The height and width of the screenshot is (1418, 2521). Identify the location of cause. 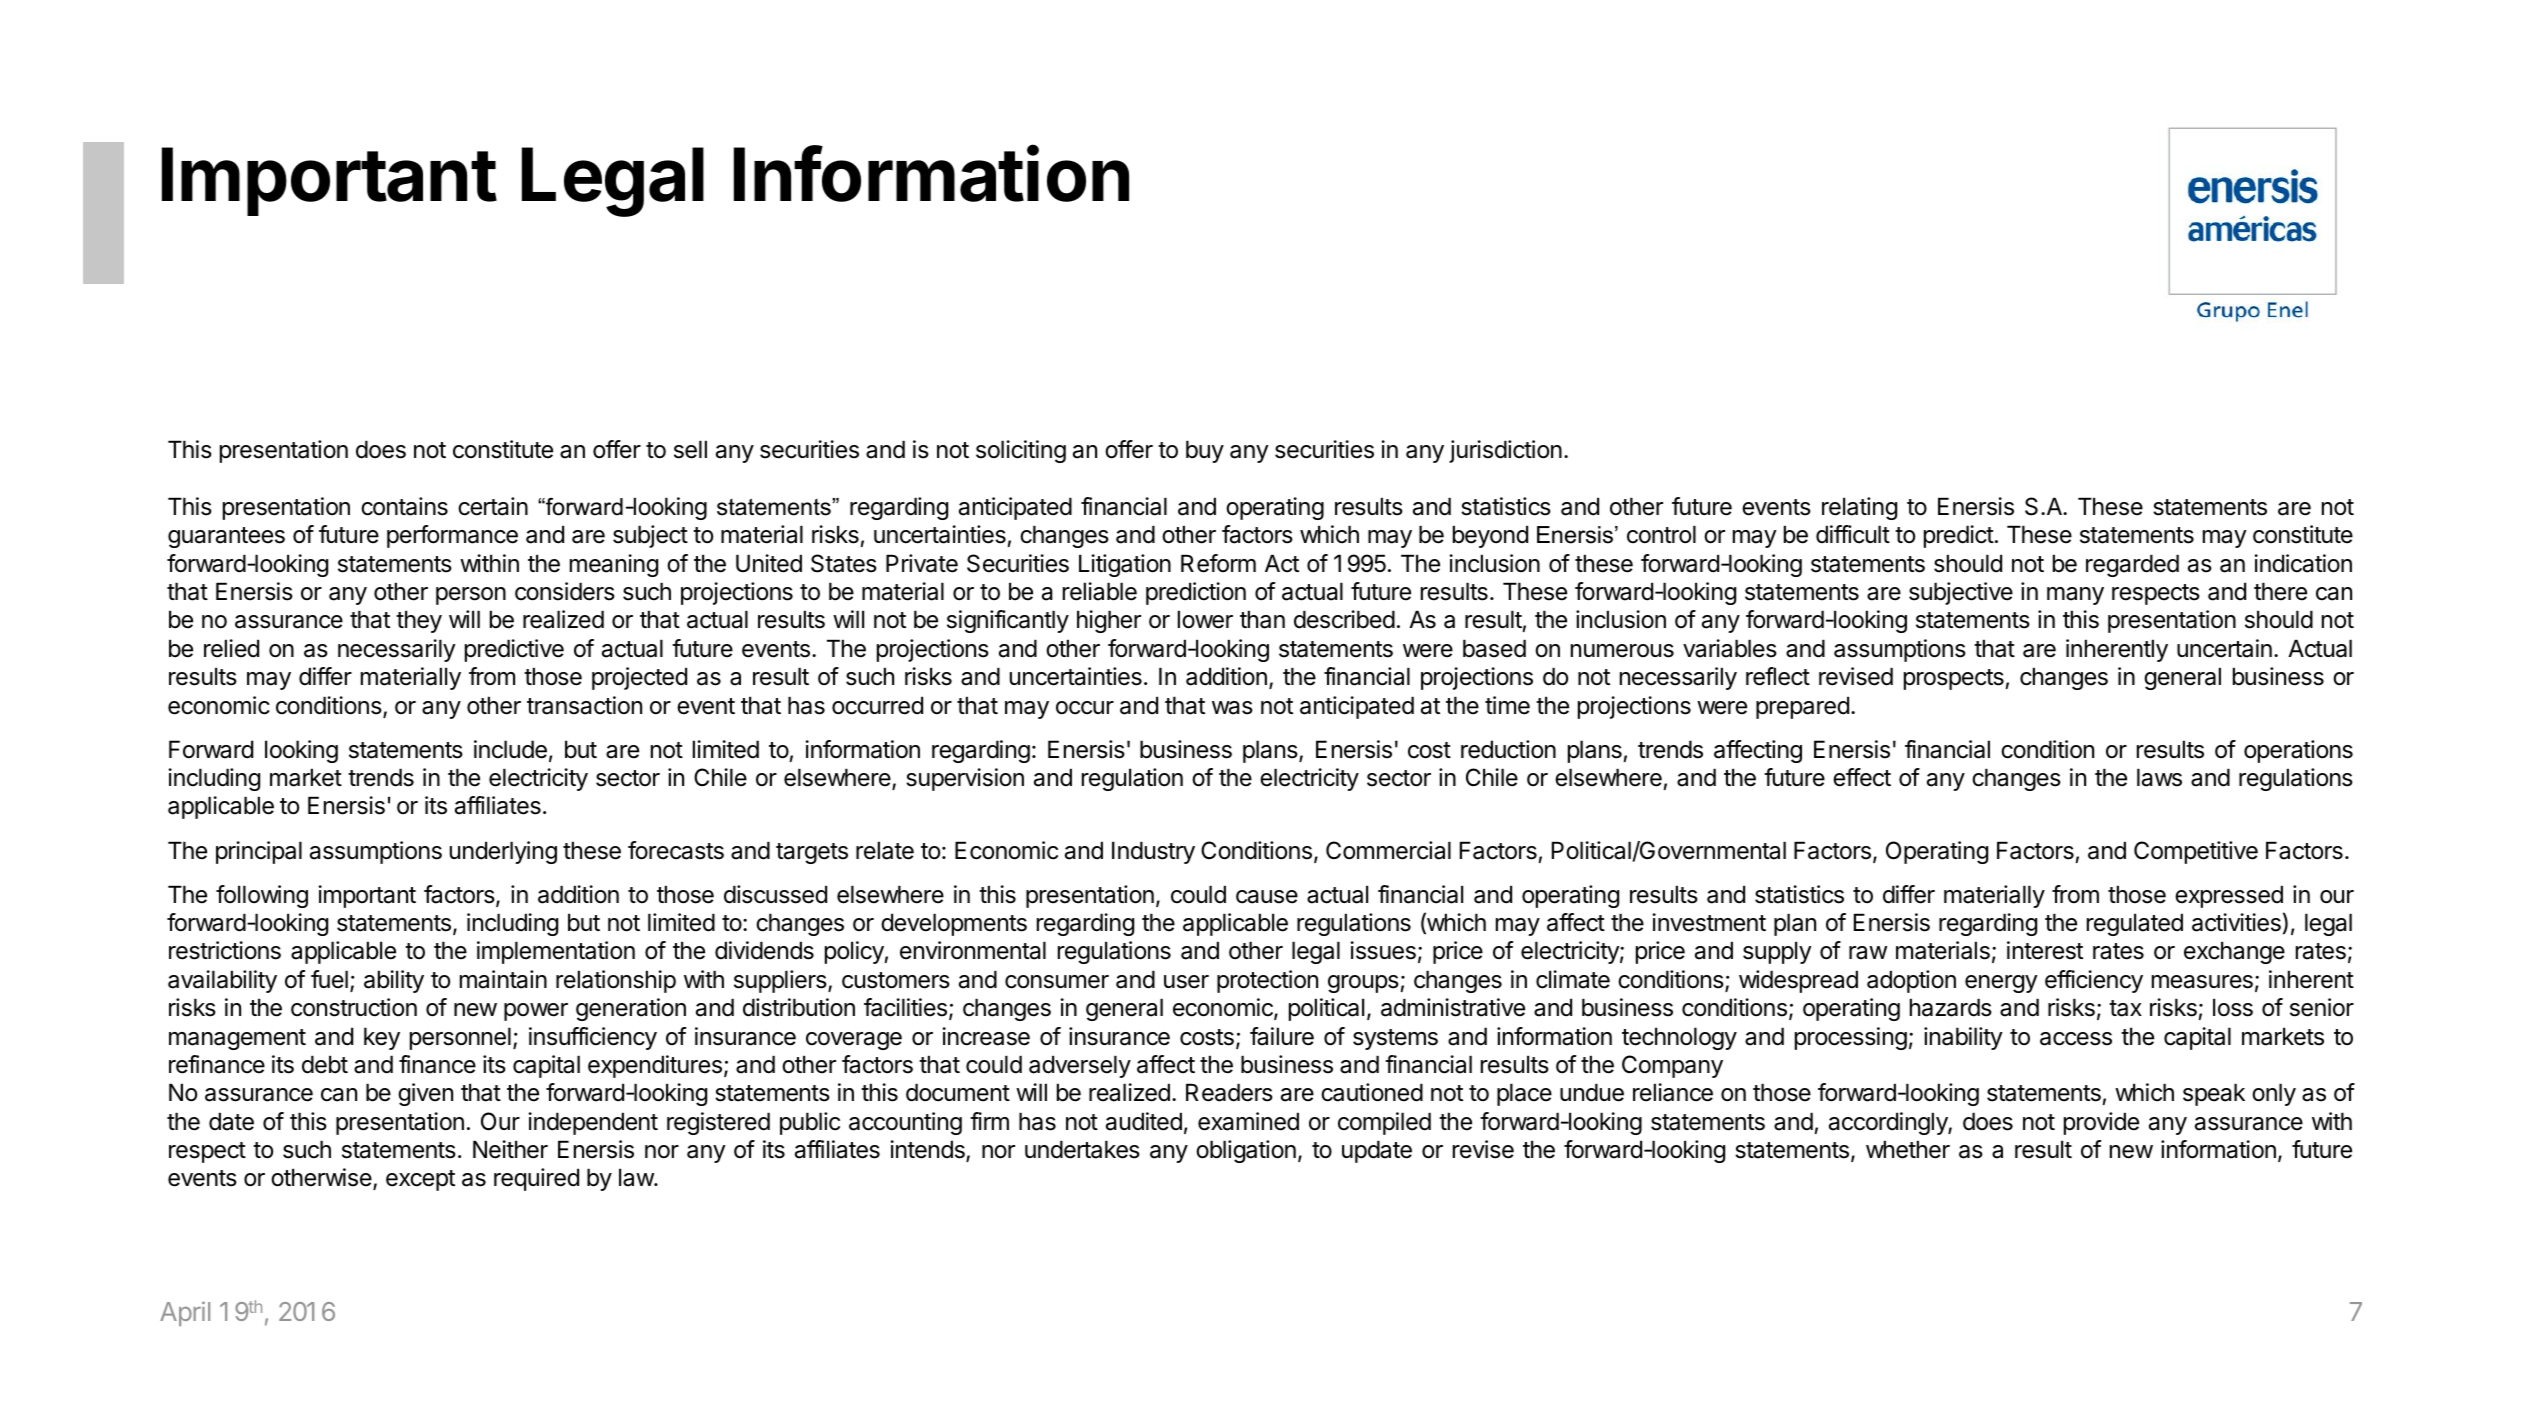
(1267, 897).
